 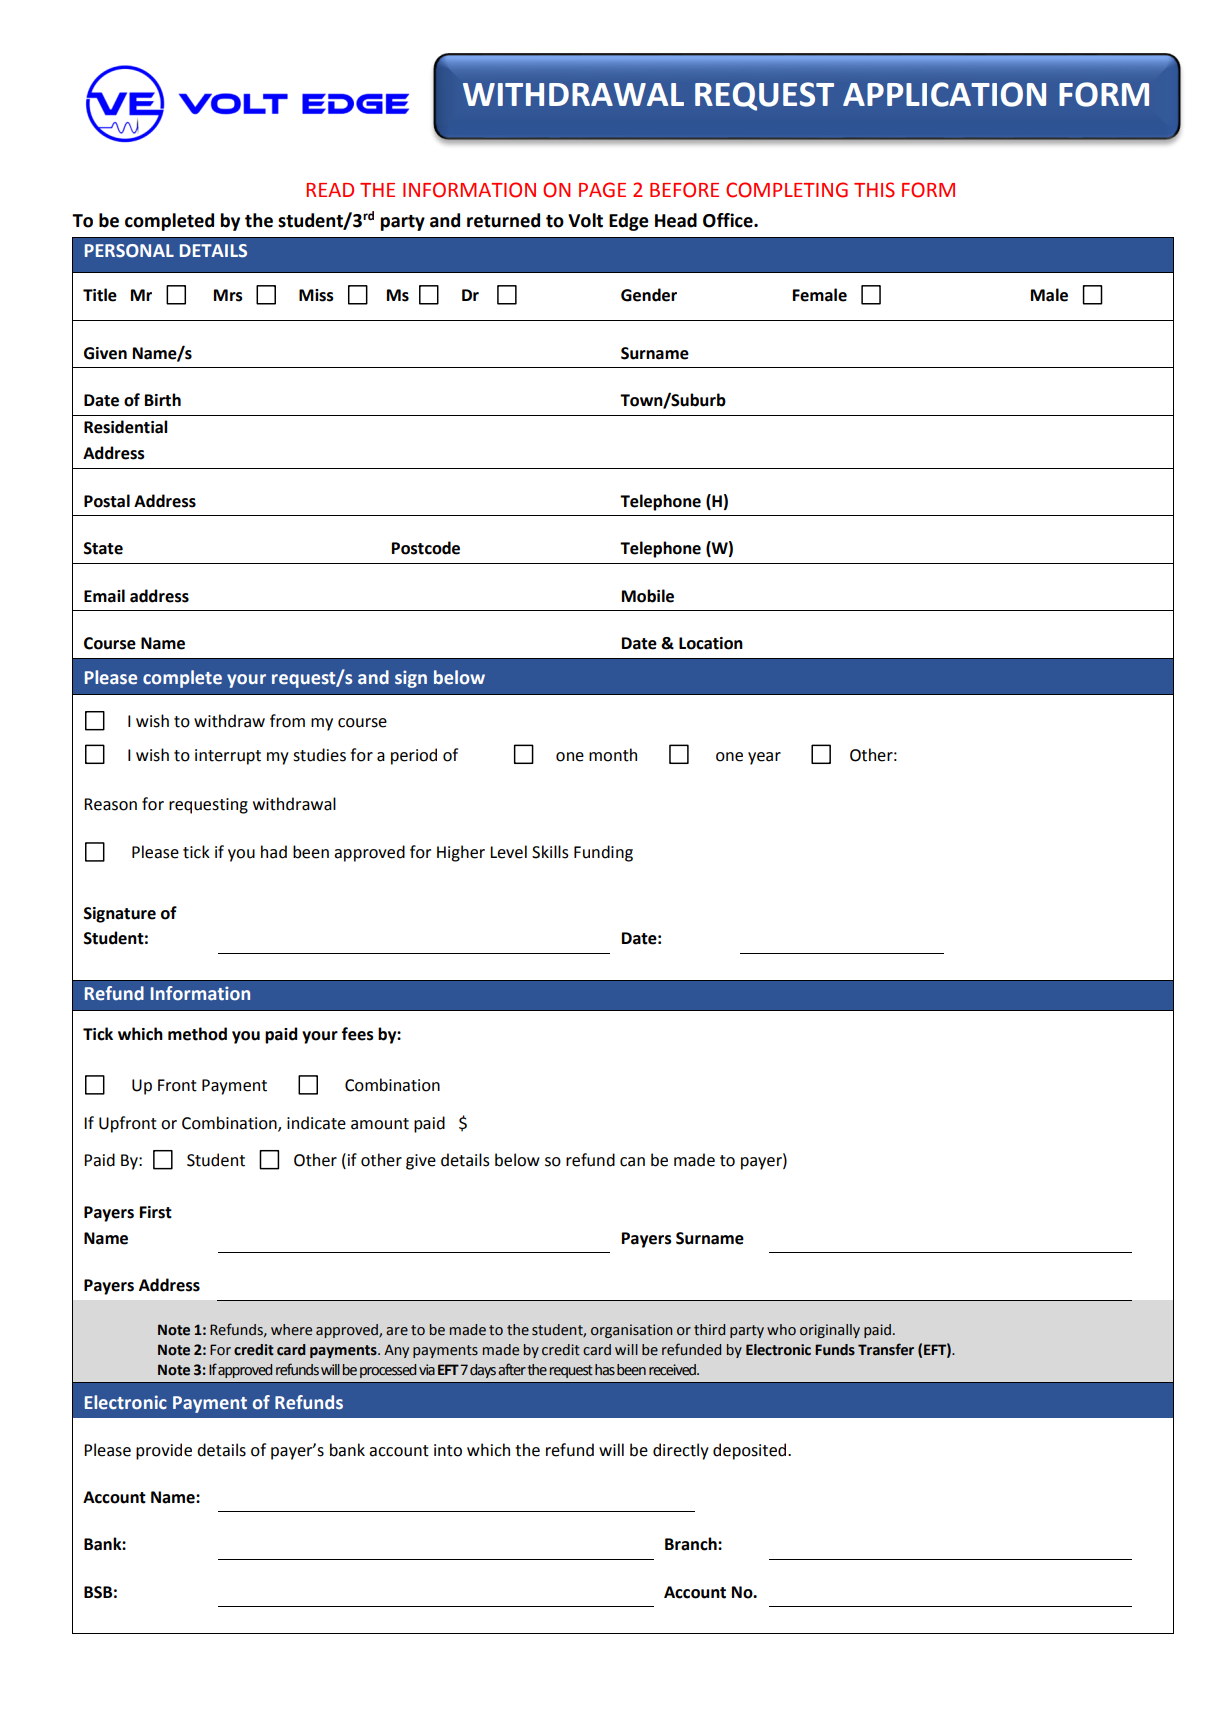 I want to click on can, so click(x=632, y=1162).
